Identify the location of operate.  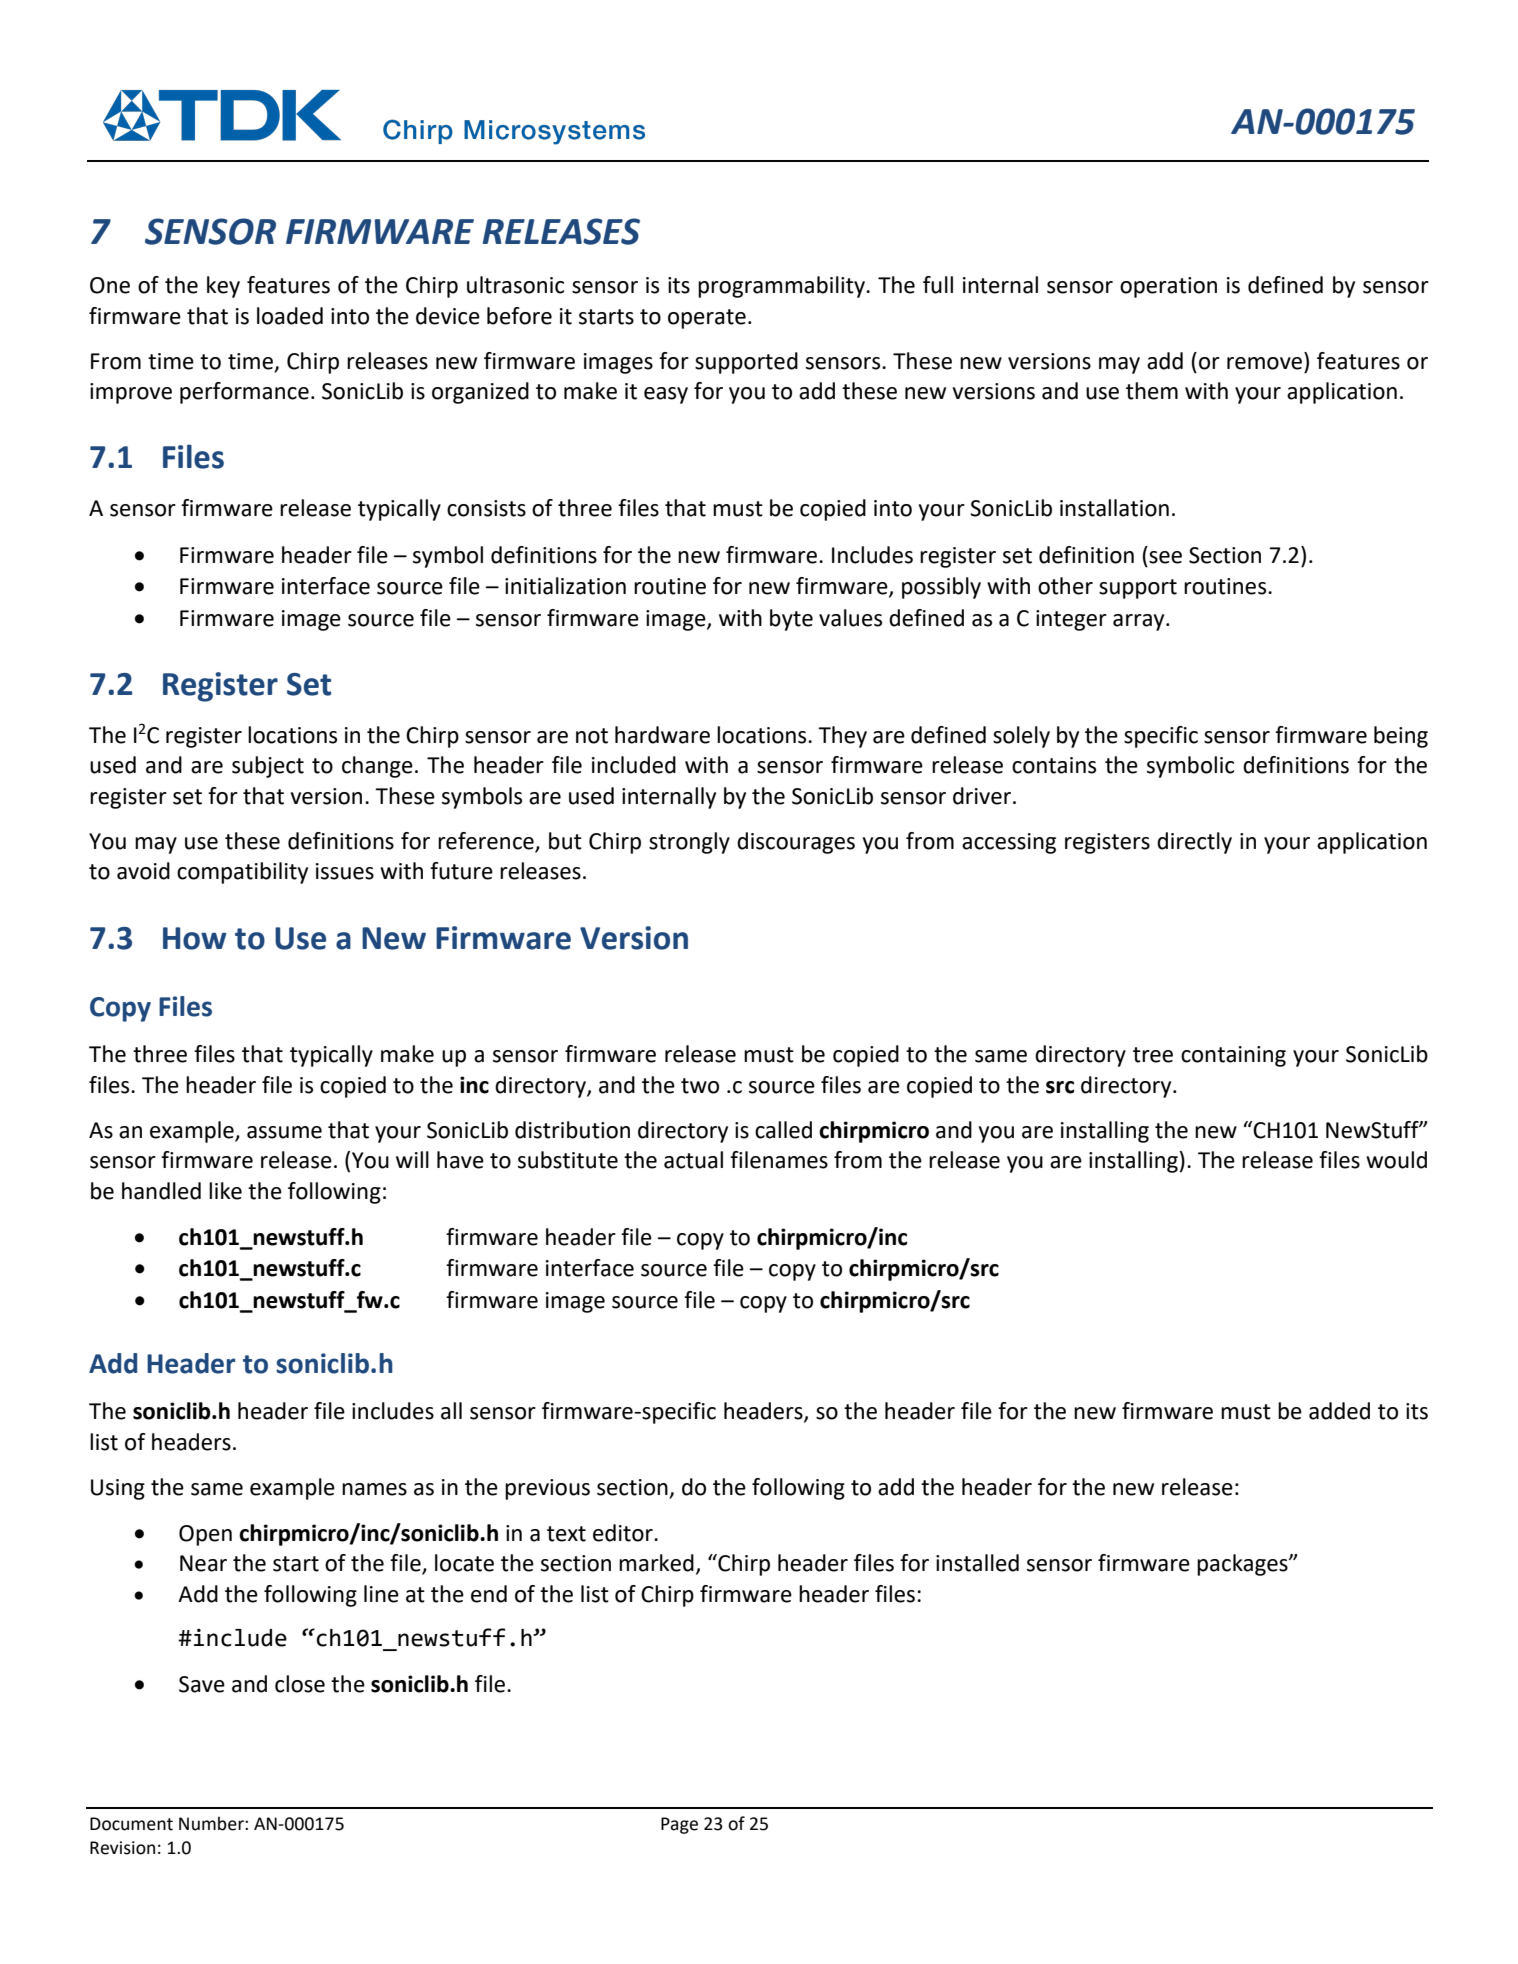
(707, 319).
